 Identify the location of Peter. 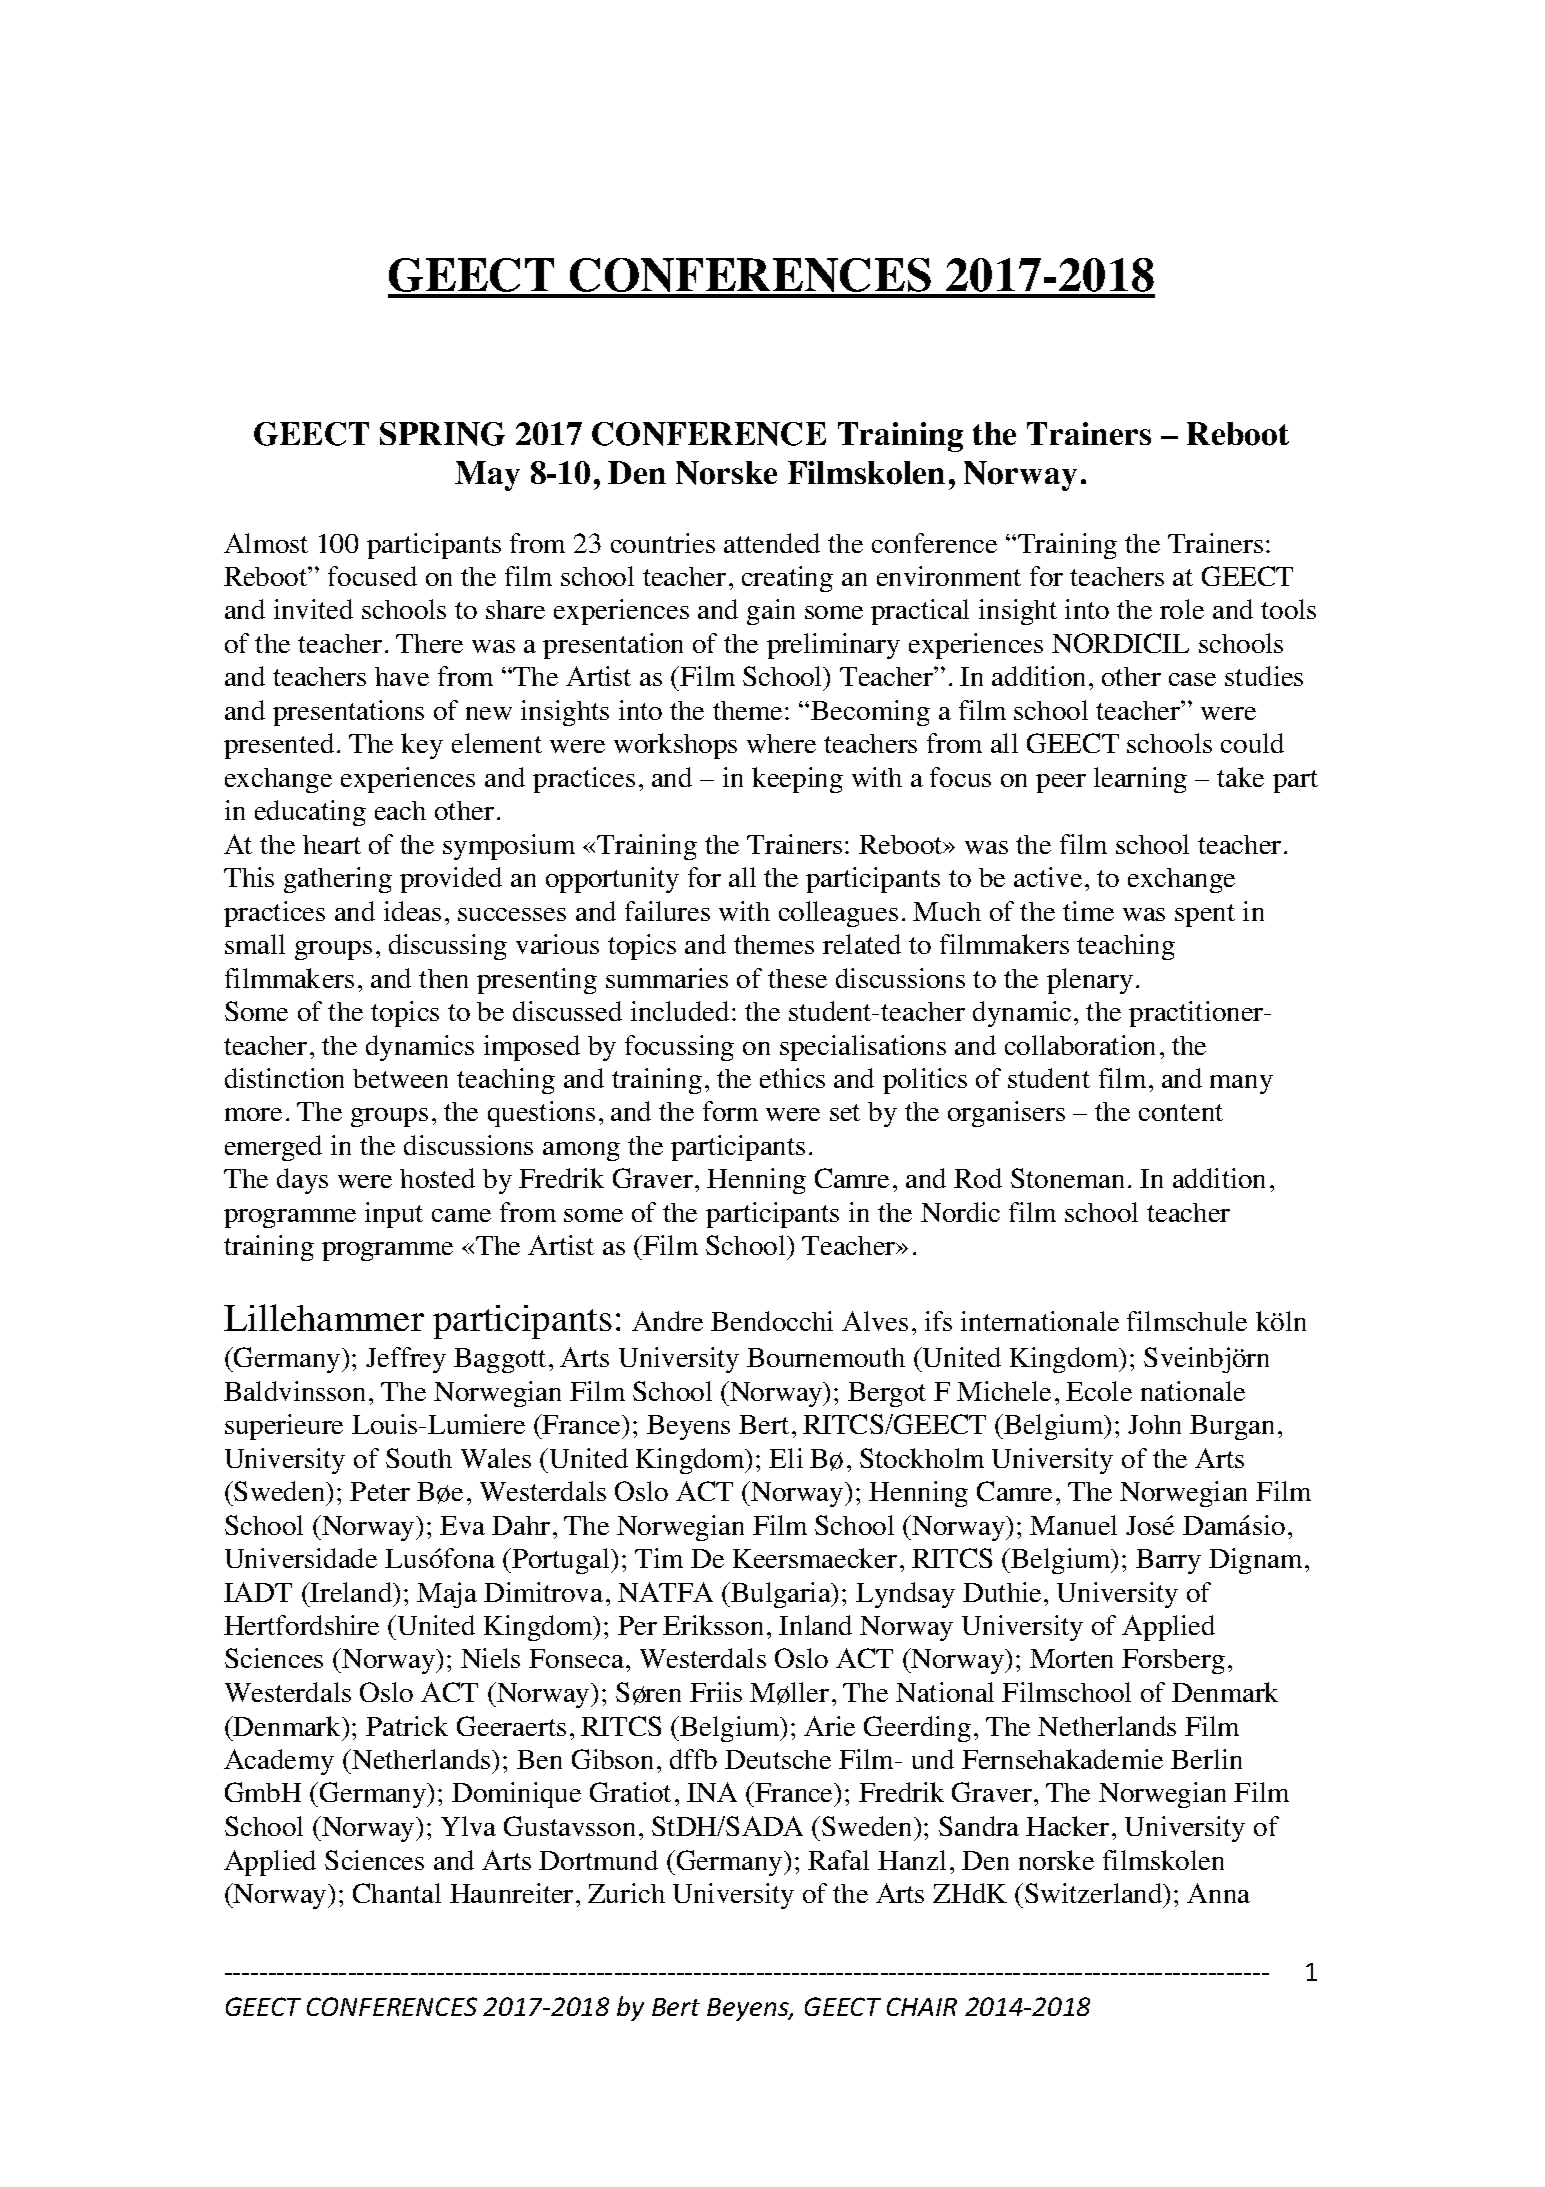
(380, 1491).
